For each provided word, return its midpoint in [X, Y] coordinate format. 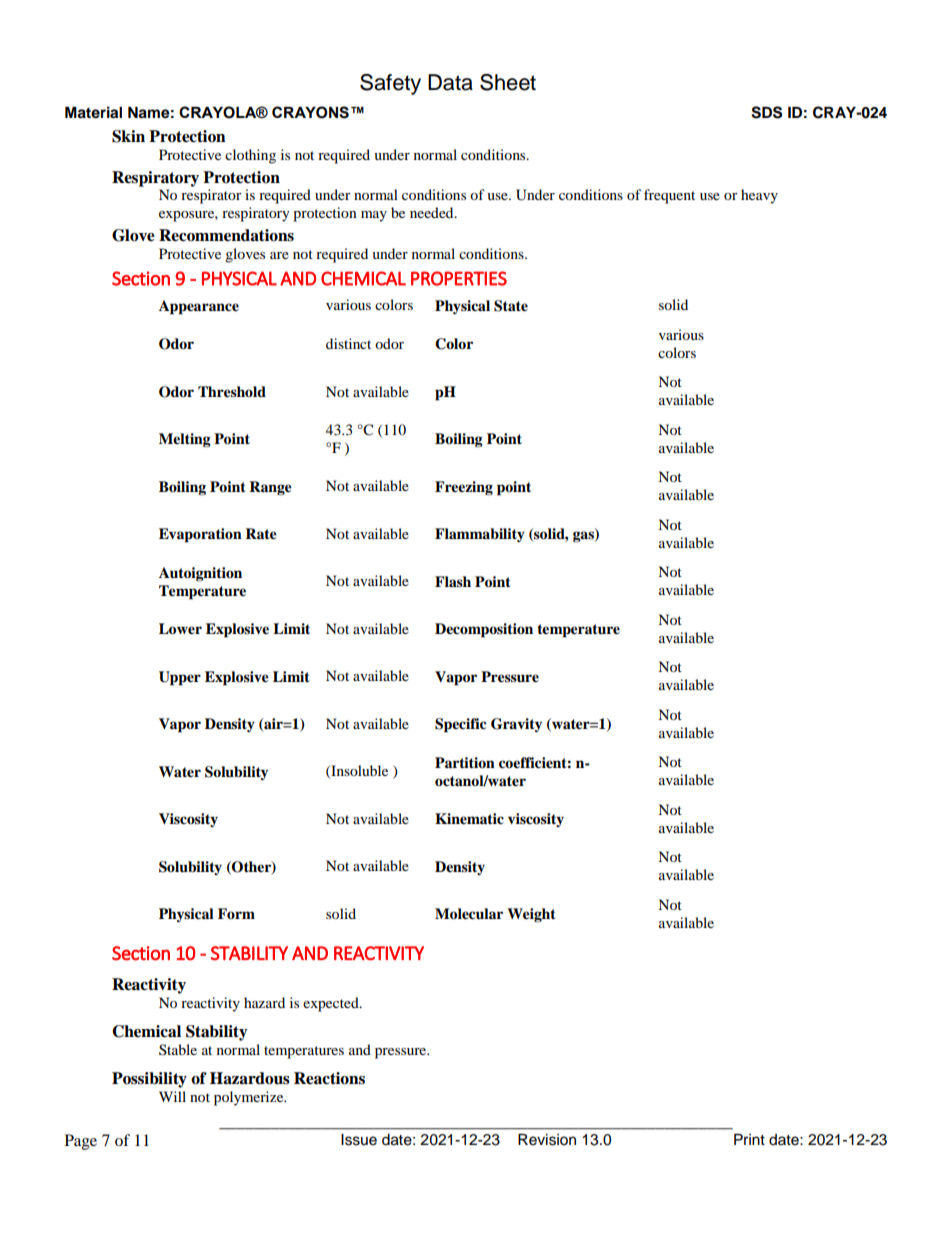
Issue [359, 1140]
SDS [766, 112]
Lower [180, 629]
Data [450, 82]
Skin [128, 136]
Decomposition [484, 630]
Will [172, 1096]
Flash [453, 581]
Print [749, 1139]
